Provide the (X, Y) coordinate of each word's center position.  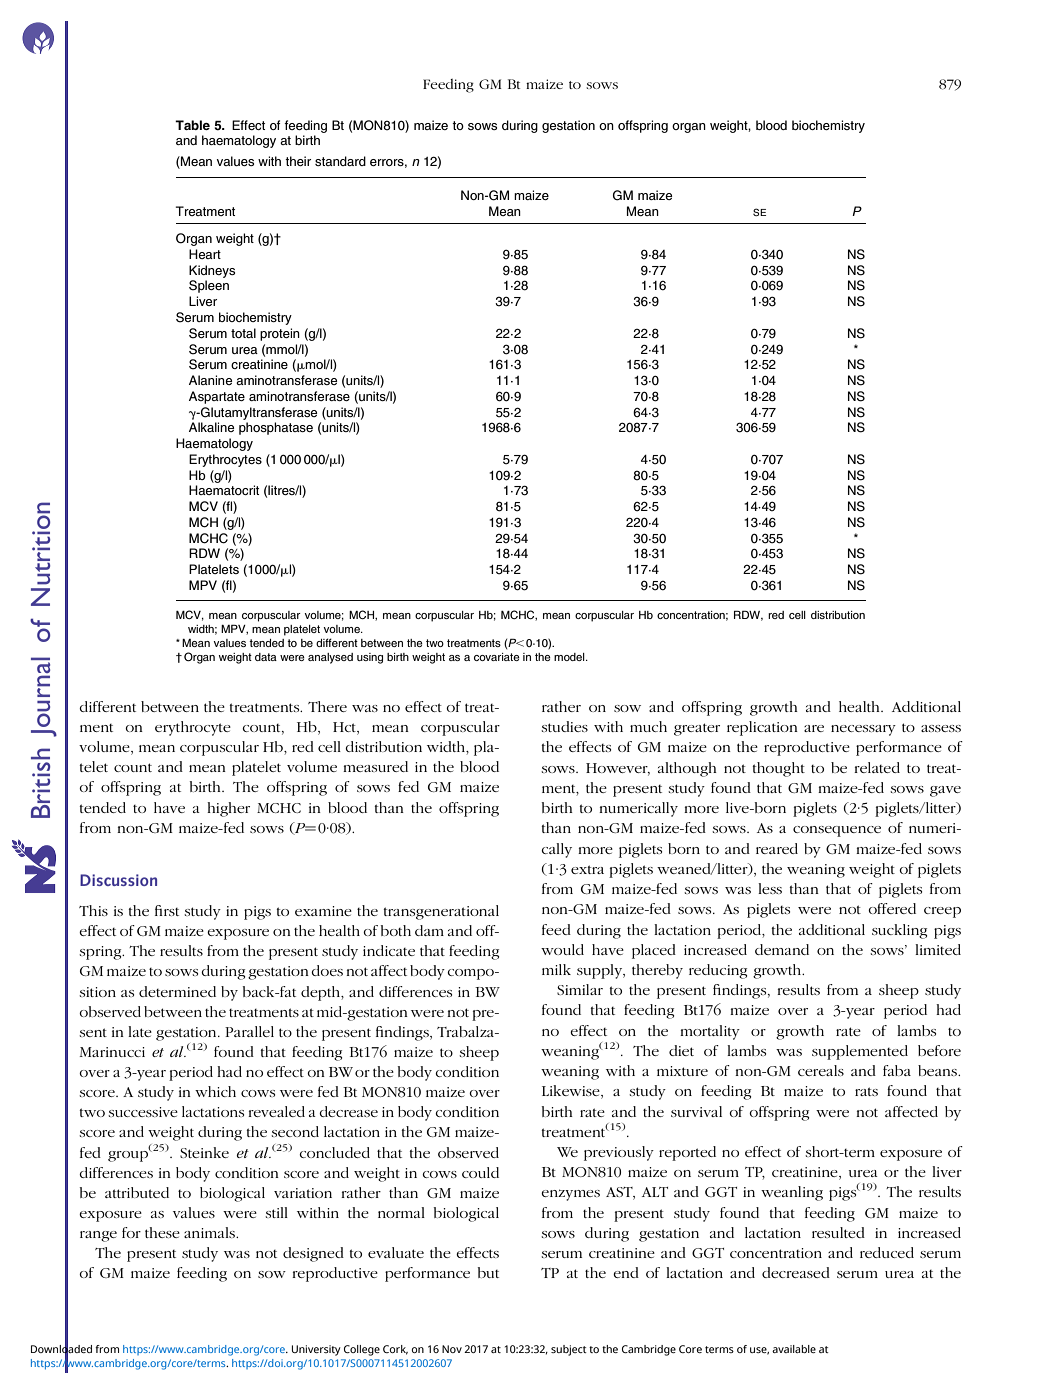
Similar (580, 989)
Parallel (249, 1031)
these (162, 1232)
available (794, 1349)
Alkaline (211, 427)
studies (564, 726)
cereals (821, 1070)
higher (228, 809)
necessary (863, 730)
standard (340, 161)
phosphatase (276, 428)
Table (192, 125)
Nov (452, 1349)
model (570, 657)
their (298, 161)
